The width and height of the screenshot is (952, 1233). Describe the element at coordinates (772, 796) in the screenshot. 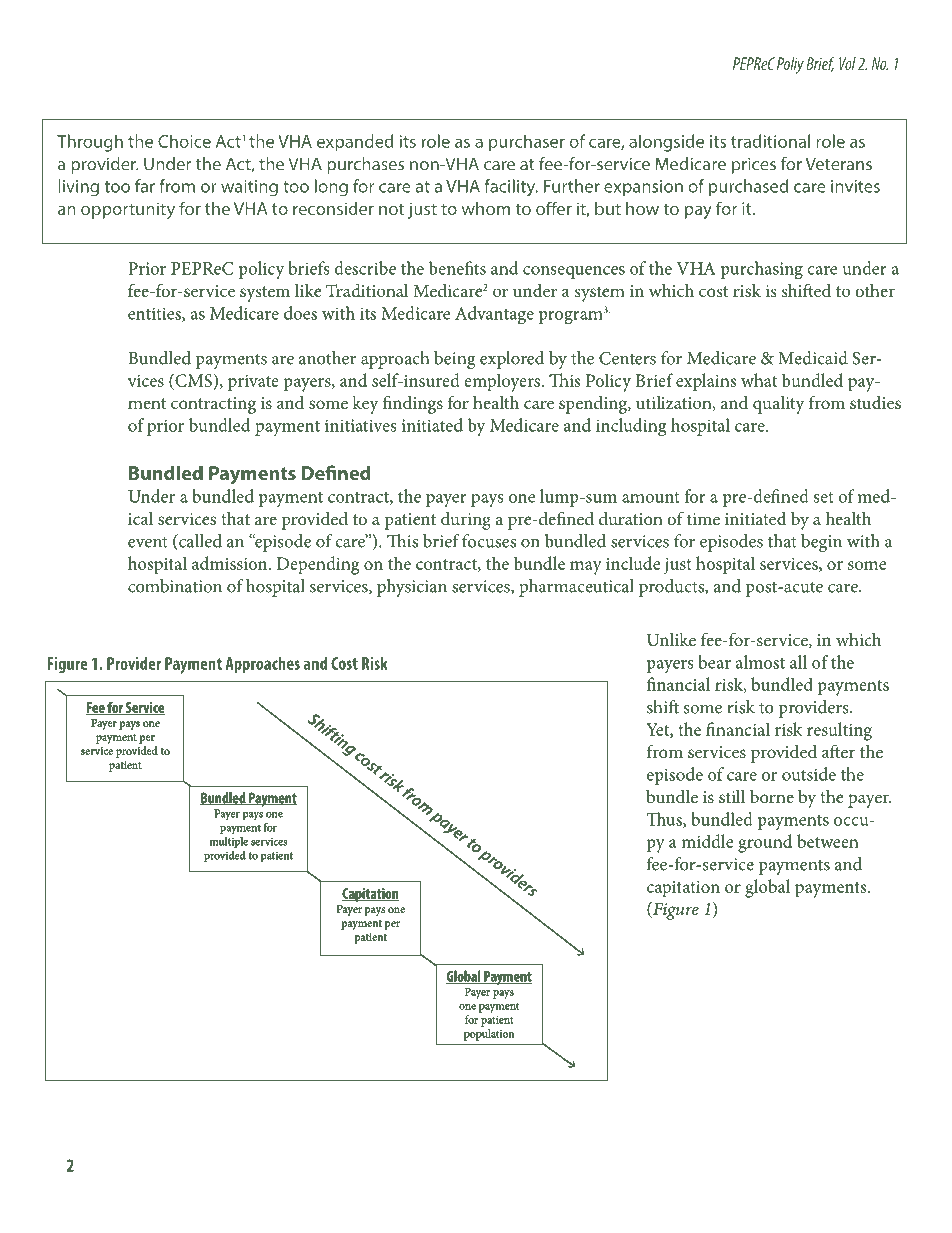

I see `borne` at that location.
